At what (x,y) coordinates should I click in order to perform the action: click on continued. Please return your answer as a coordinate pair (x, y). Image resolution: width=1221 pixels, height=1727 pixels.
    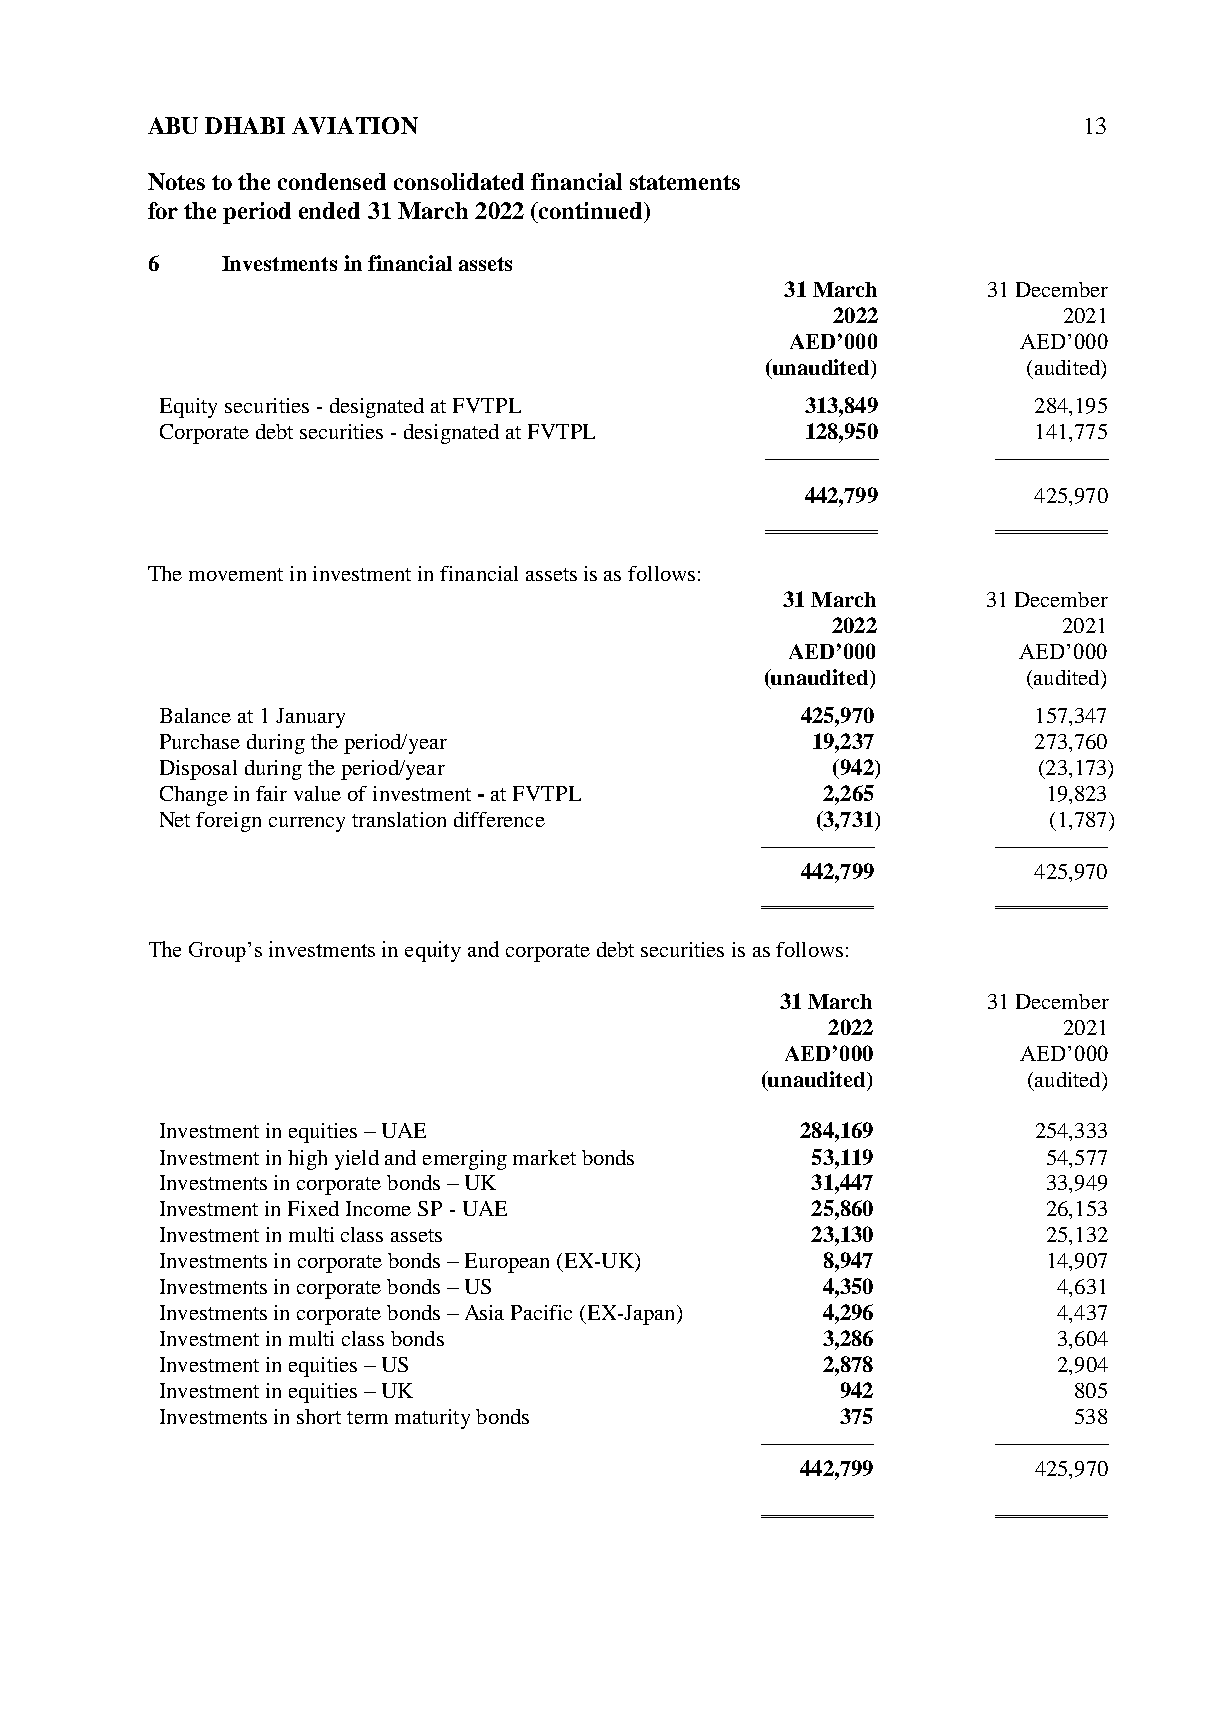
    Looking at the image, I should click on (591, 210).
